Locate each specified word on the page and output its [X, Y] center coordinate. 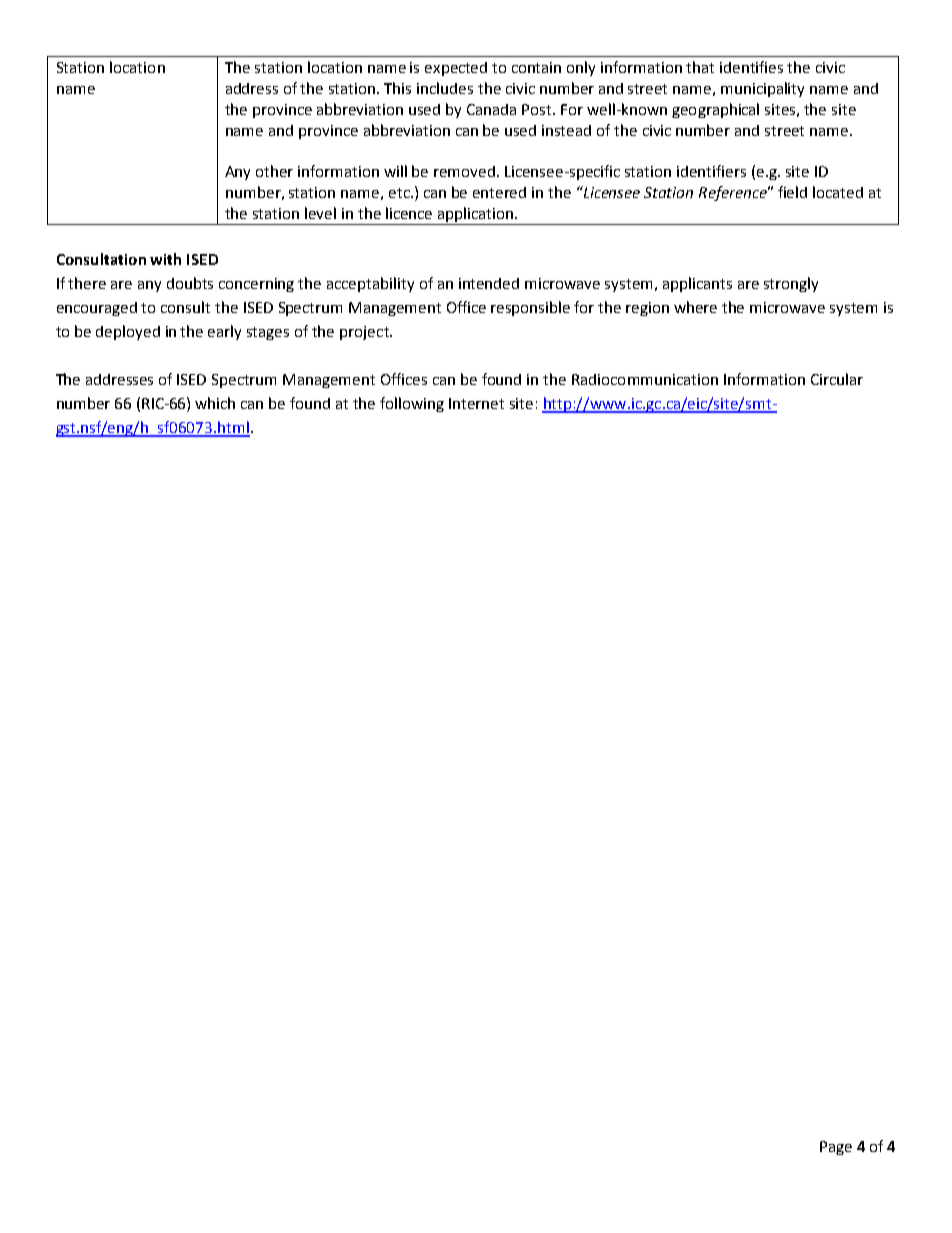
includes [445, 88]
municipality [762, 89]
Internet [476, 403]
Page [836, 1148]
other [274, 171]
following [412, 404]
